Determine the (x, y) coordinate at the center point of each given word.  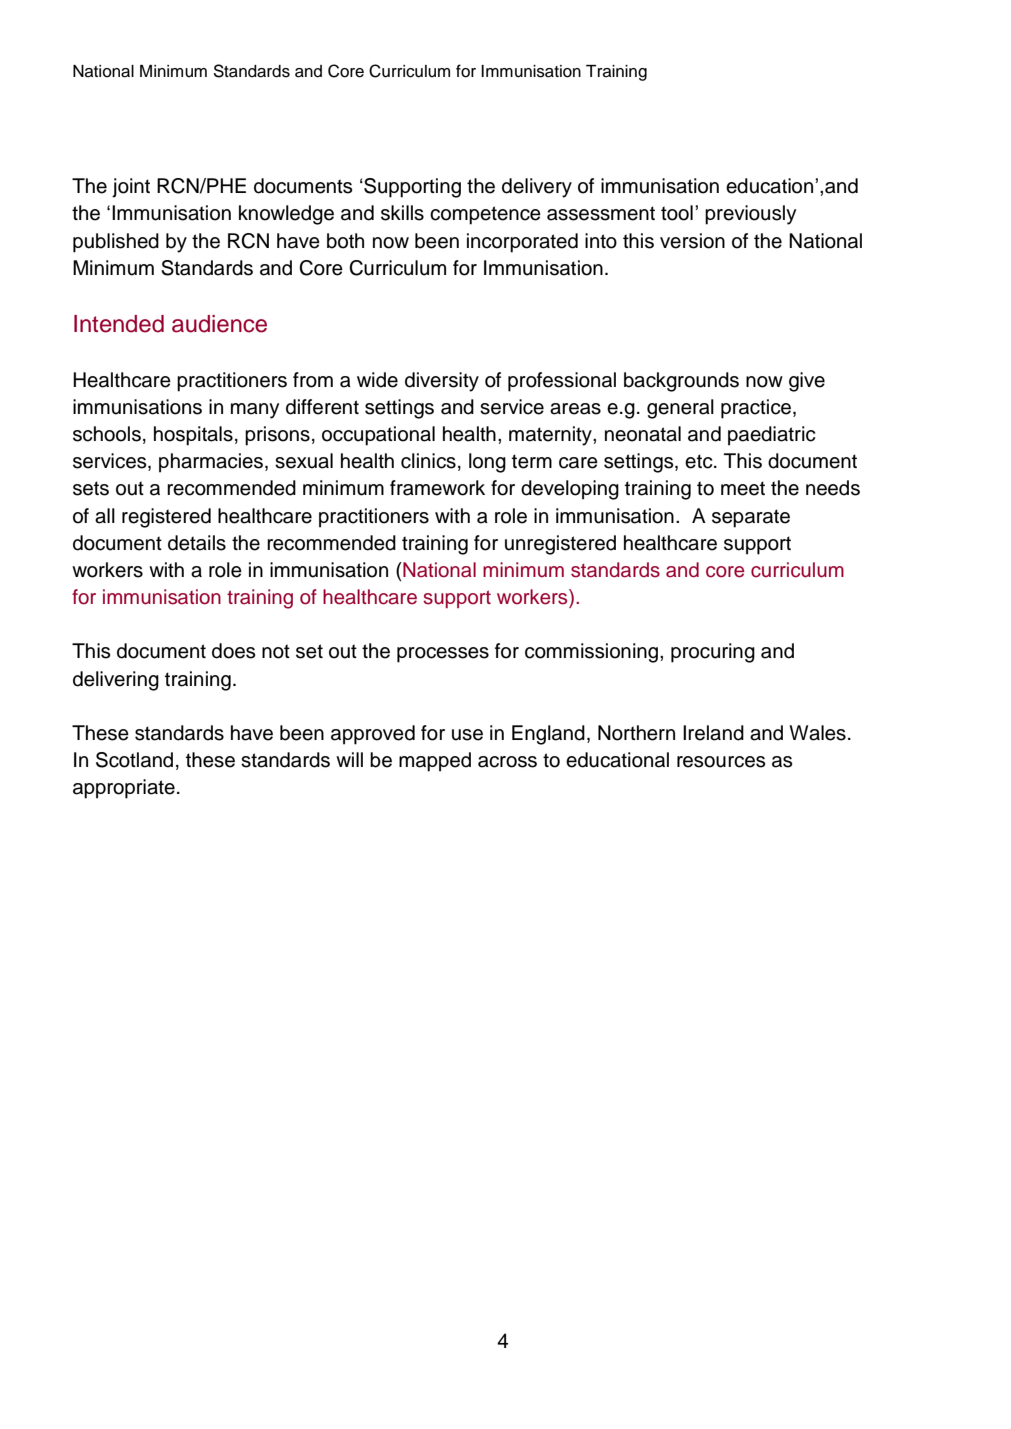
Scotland (134, 760)
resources (721, 762)
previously (750, 215)
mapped (435, 762)
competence (485, 215)
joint (131, 188)
